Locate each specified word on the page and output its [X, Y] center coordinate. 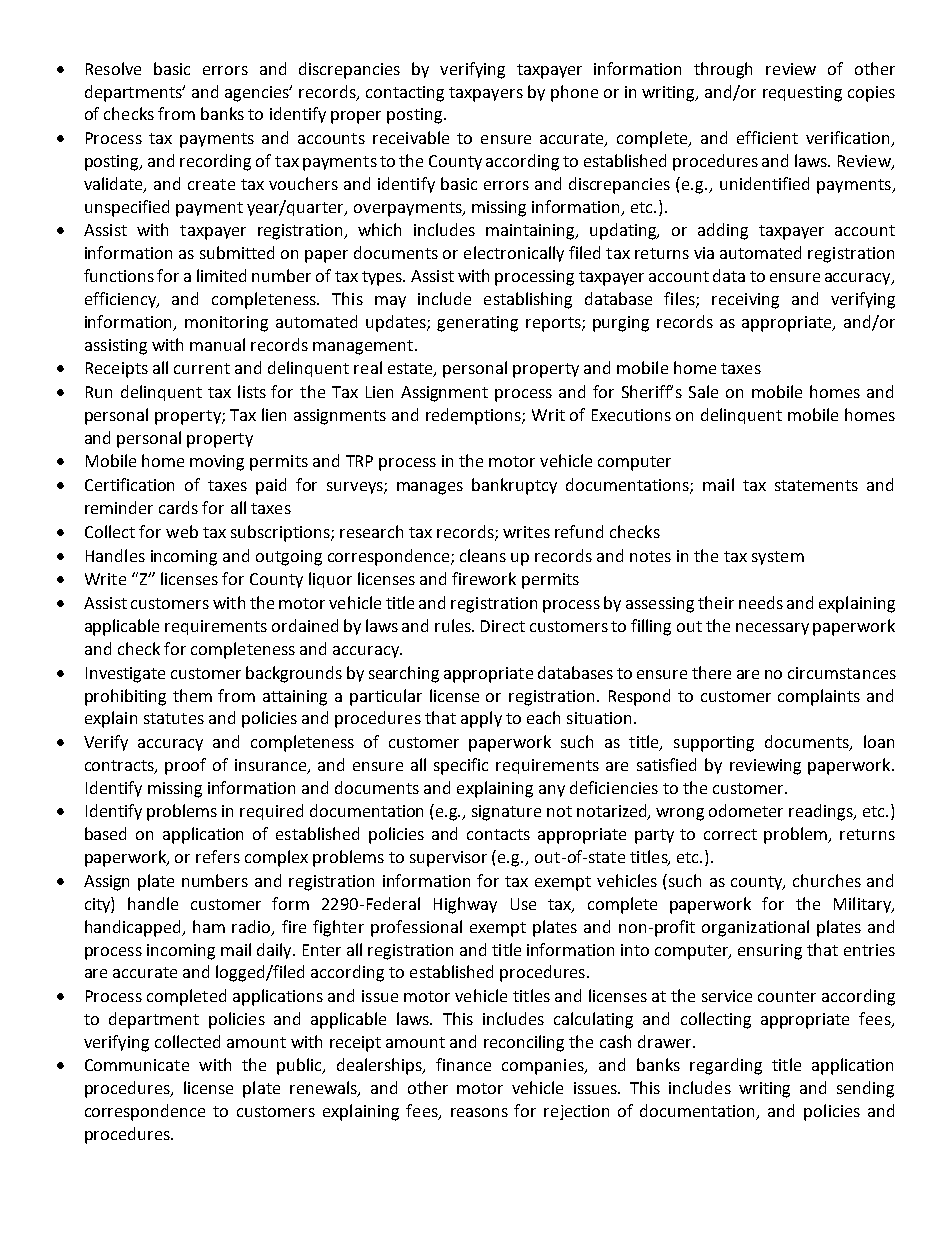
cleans [483, 555]
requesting [802, 94]
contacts [498, 834]
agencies [258, 93]
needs [761, 602]
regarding [726, 1066]
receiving [745, 301]
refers [218, 856]
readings [822, 812]
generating [477, 324]
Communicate [137, 1065]
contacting [405, 94]
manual [217, 344]
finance [463, 1064]
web [182, 531]
